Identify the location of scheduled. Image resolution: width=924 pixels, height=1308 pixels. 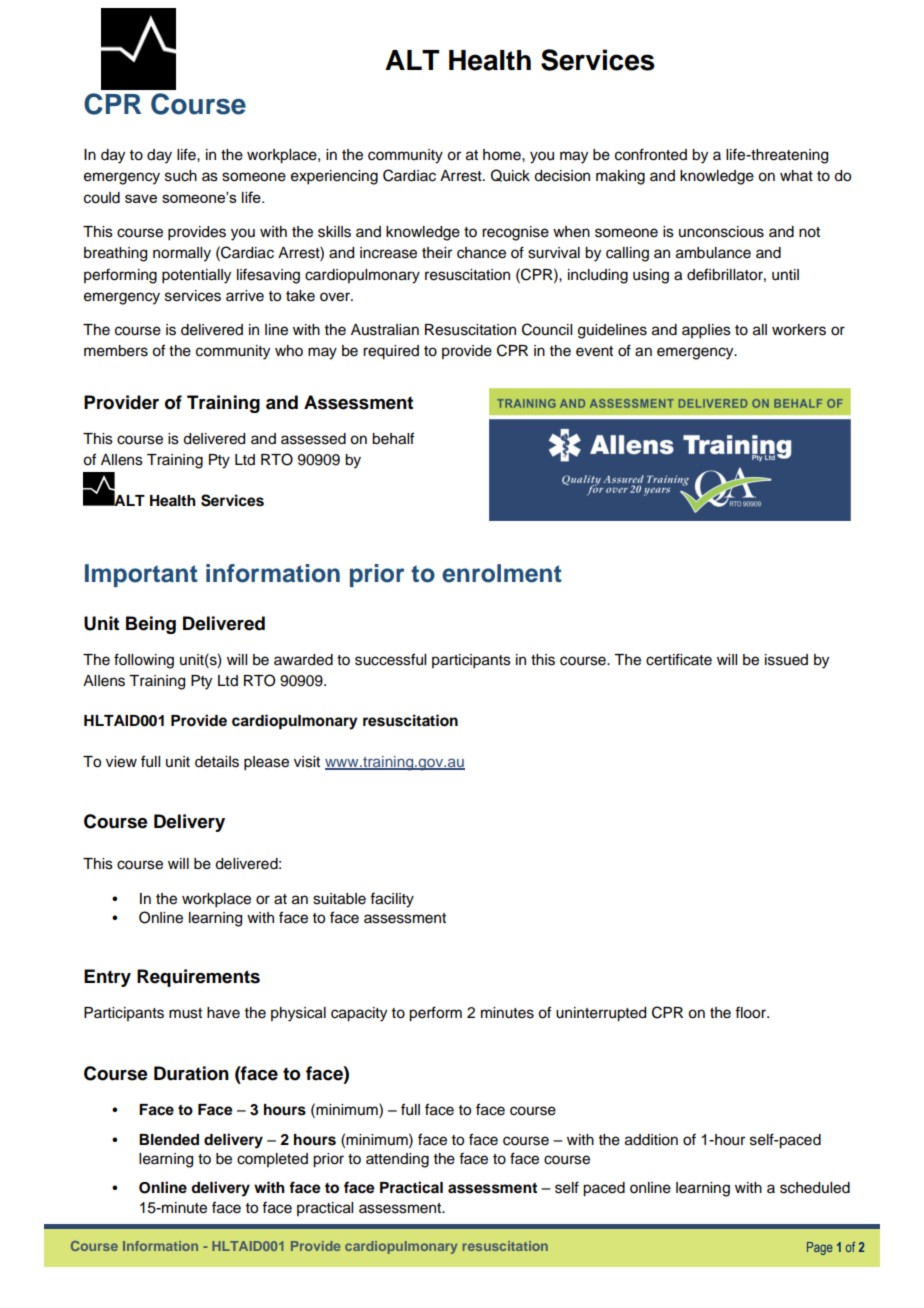
(815, 1188).
